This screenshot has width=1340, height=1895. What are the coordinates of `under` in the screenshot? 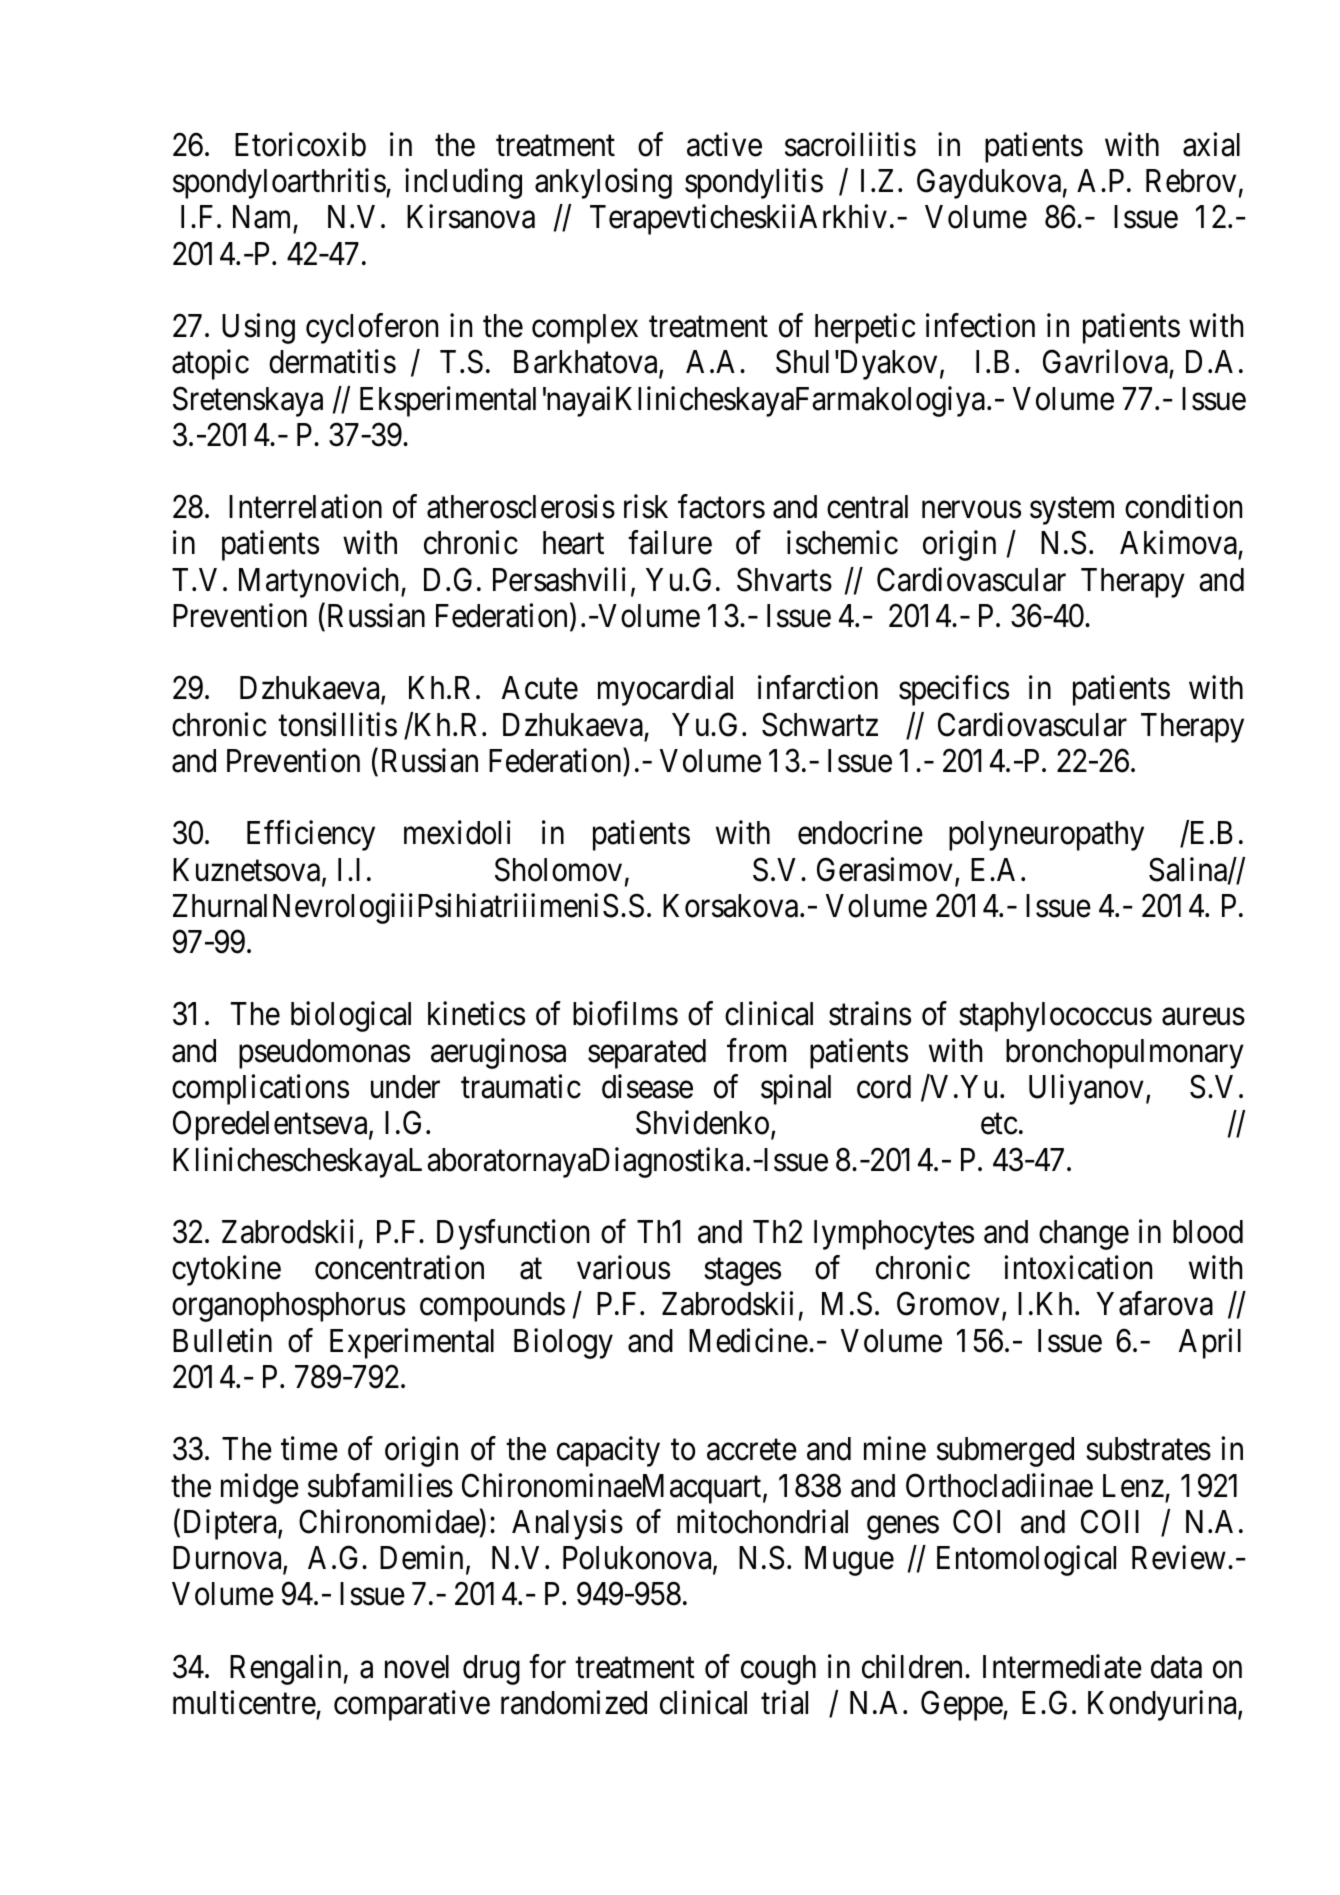 It's located at (405, 1087).
